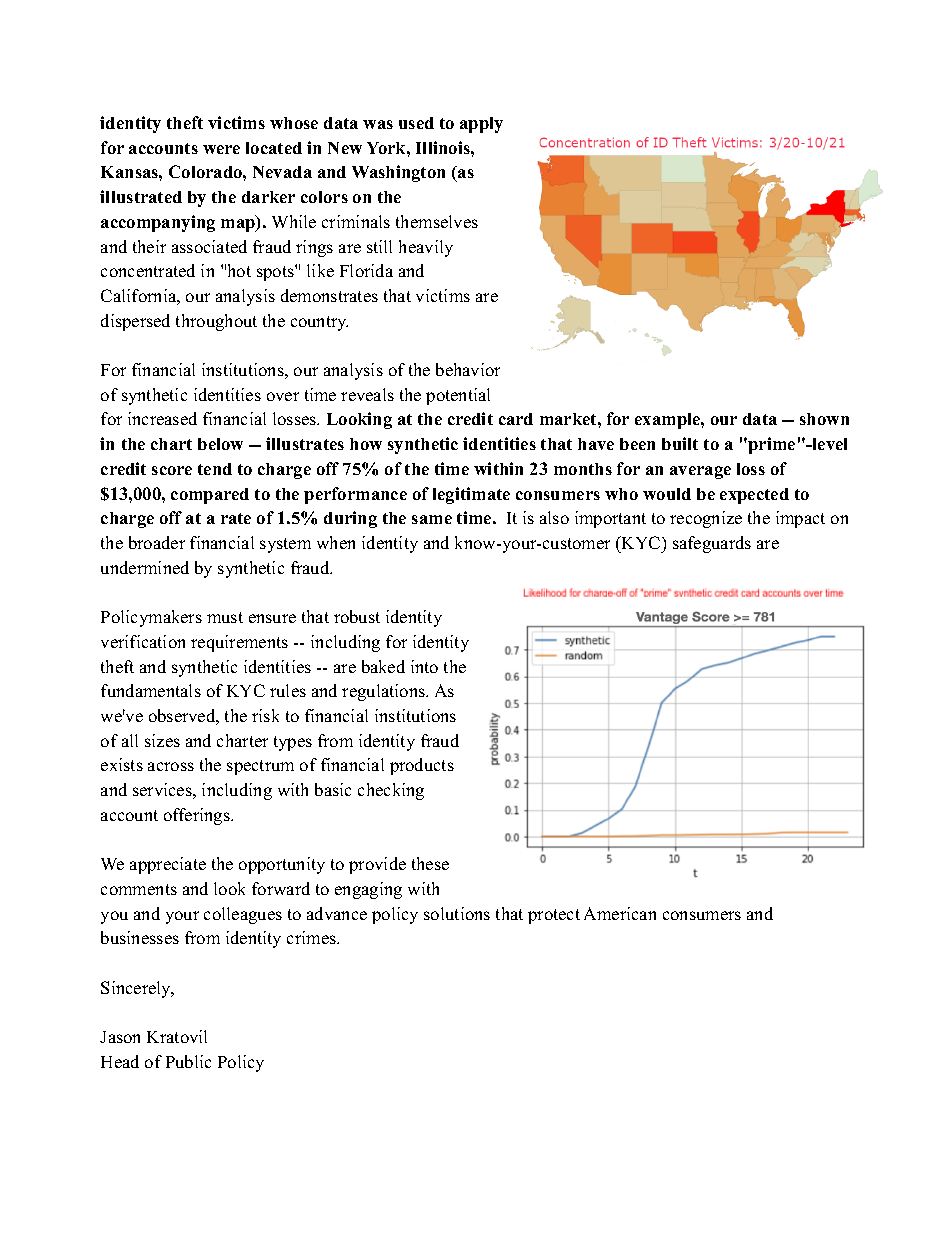  What do you see at coordinates (221, 149) in the screenshot?
I see `were` at bounding box center [221, 149].
